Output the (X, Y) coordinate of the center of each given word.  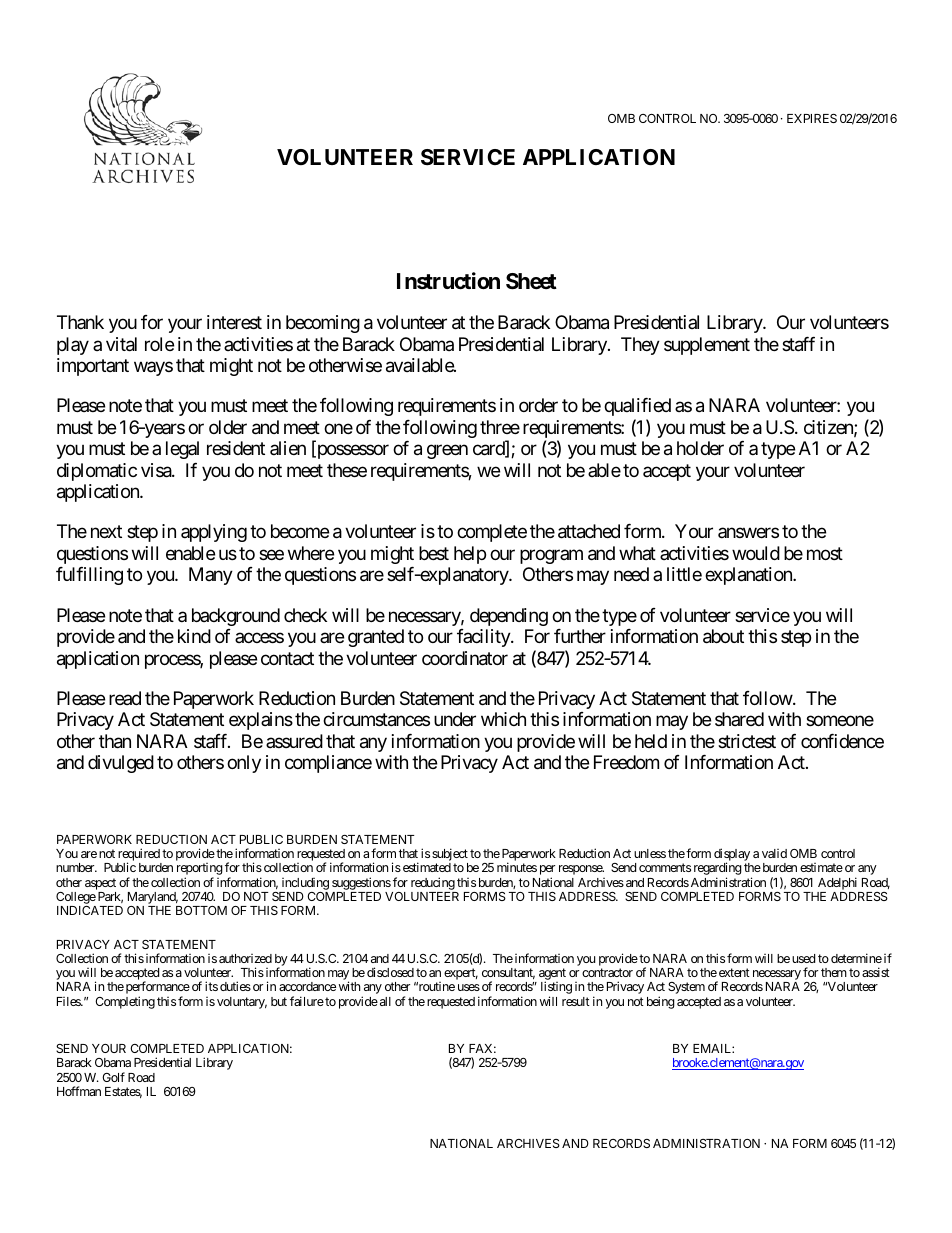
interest (234, 322)
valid (774, 853)
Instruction (448, 281)
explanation (749, 576)
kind (194, 636)
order (538, 405)
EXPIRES (812, 118)
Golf (113, 1077)
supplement (707, 346)
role (159, 344)
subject (450, 856)
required (139, 856)
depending (509, 617)
